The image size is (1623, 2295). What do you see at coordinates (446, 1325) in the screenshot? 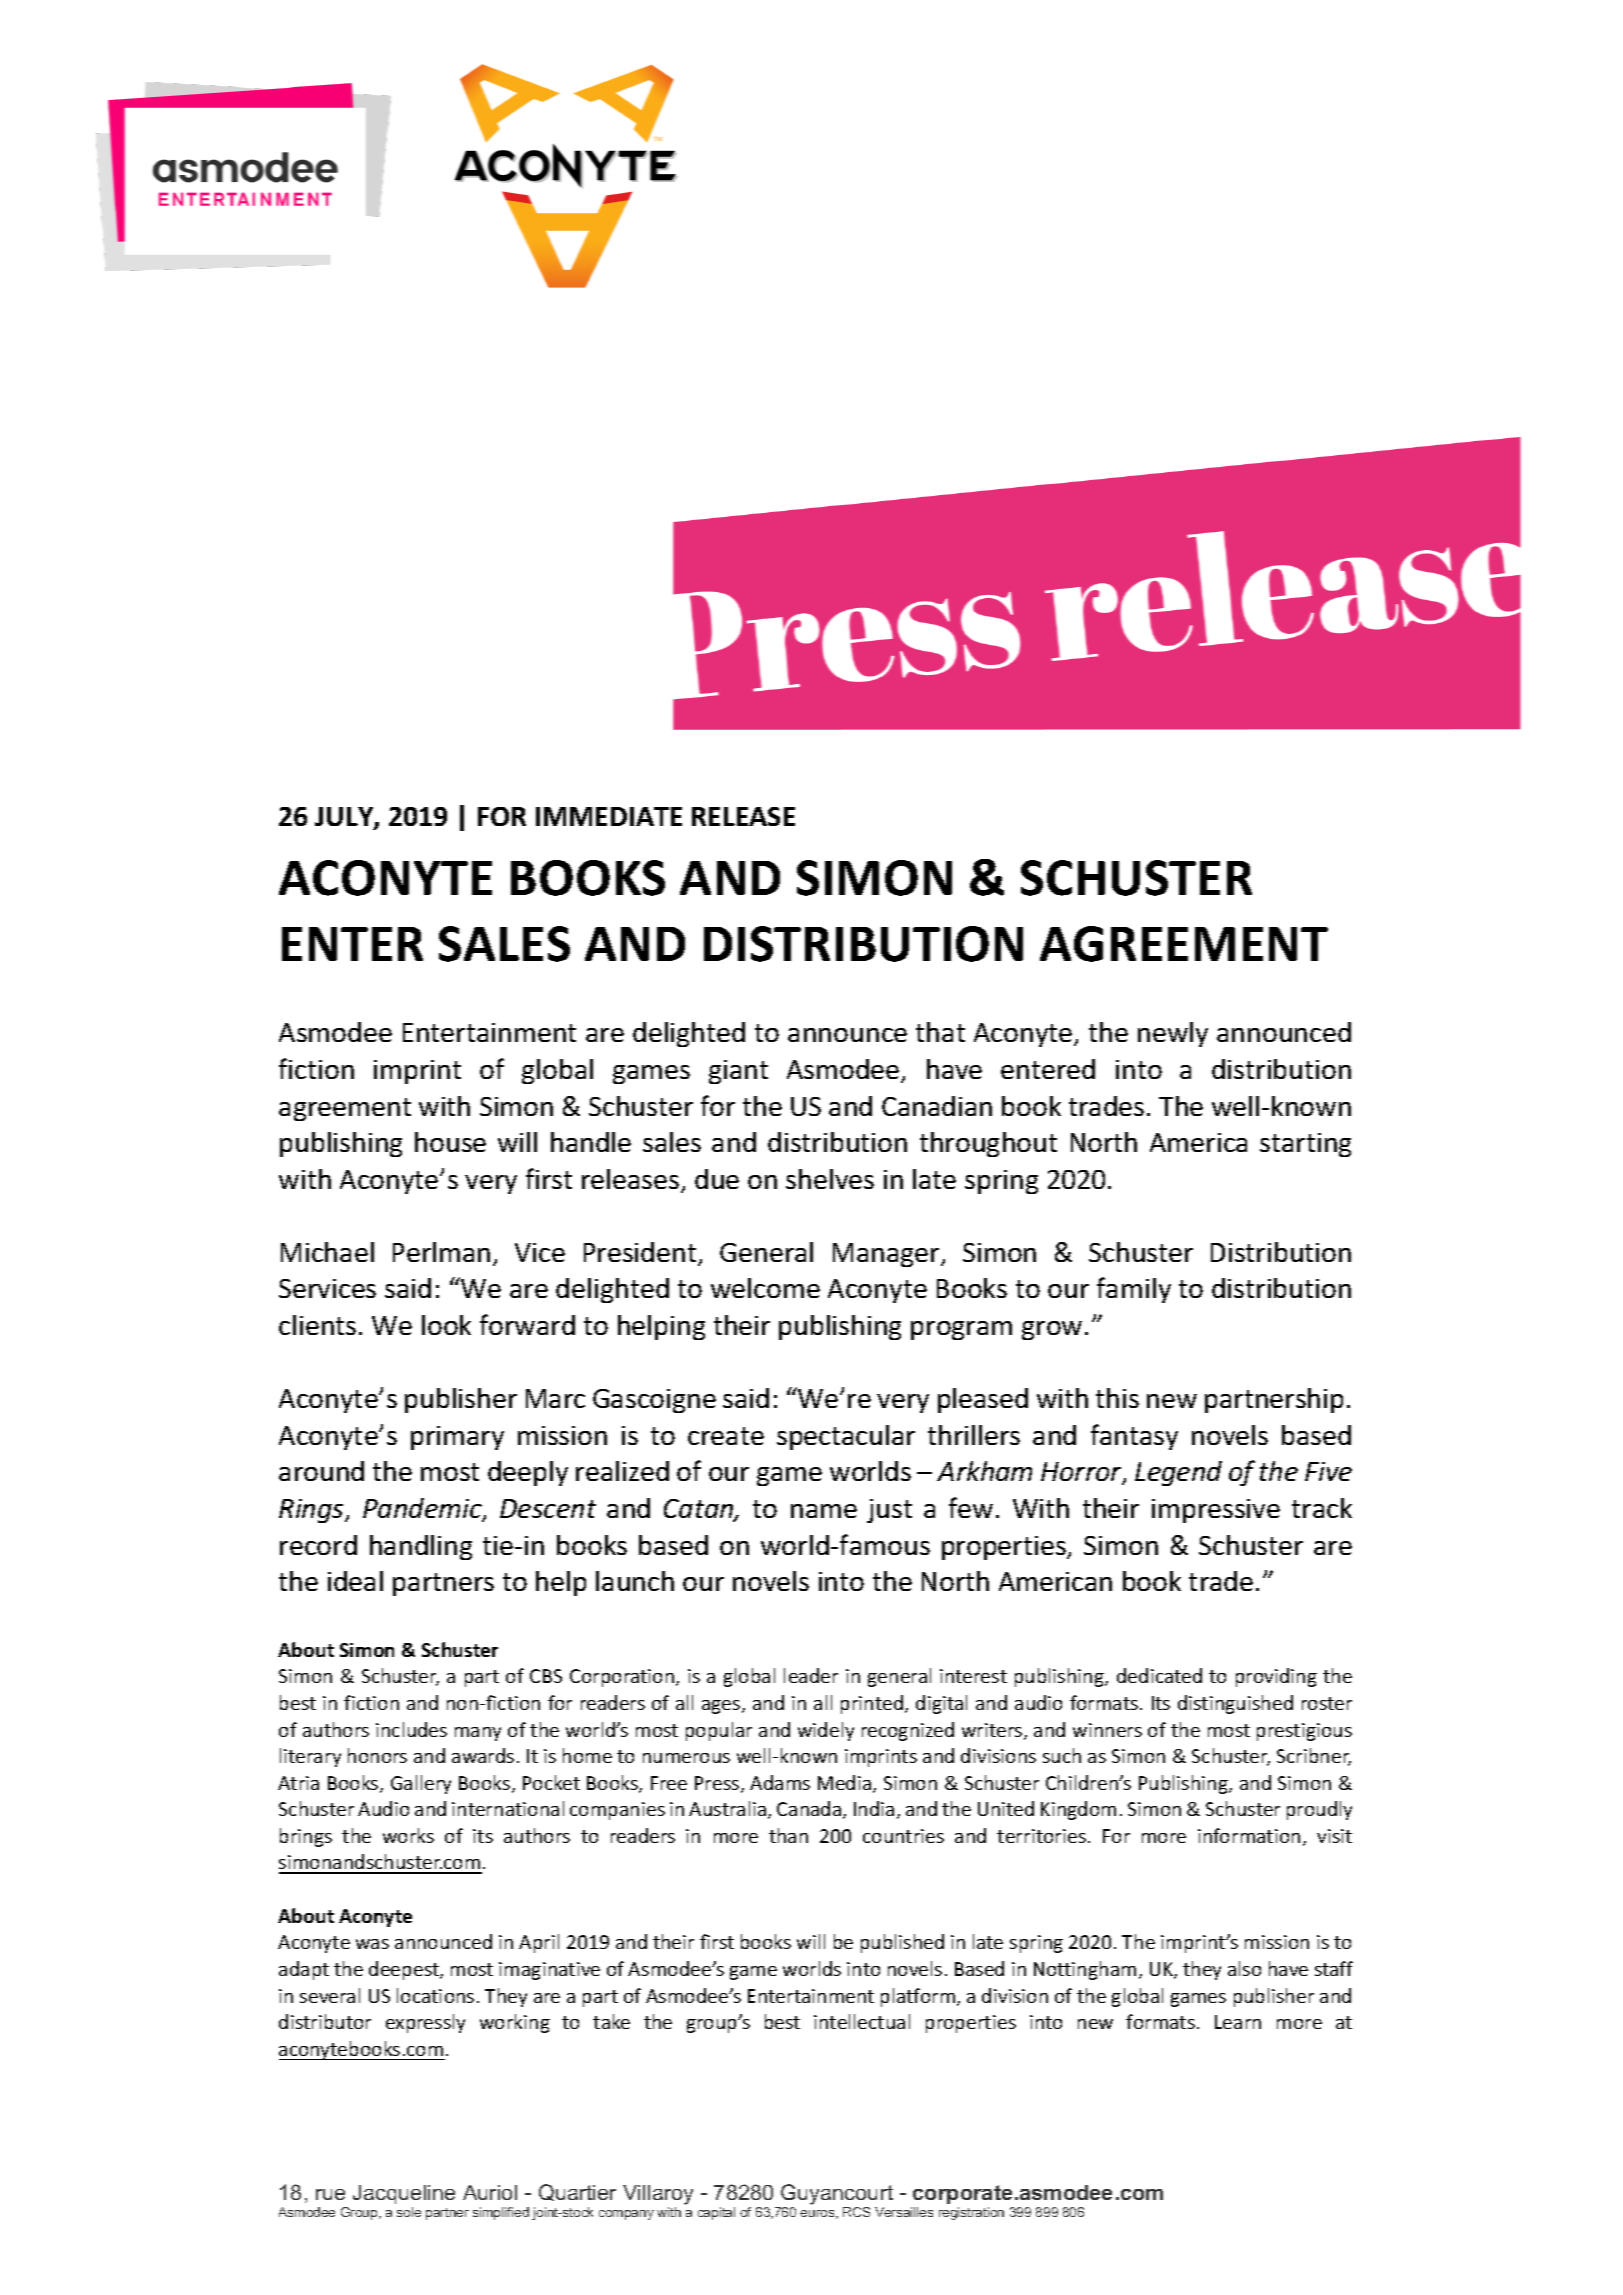
I see `look` at bounding box center [446, 1325].
